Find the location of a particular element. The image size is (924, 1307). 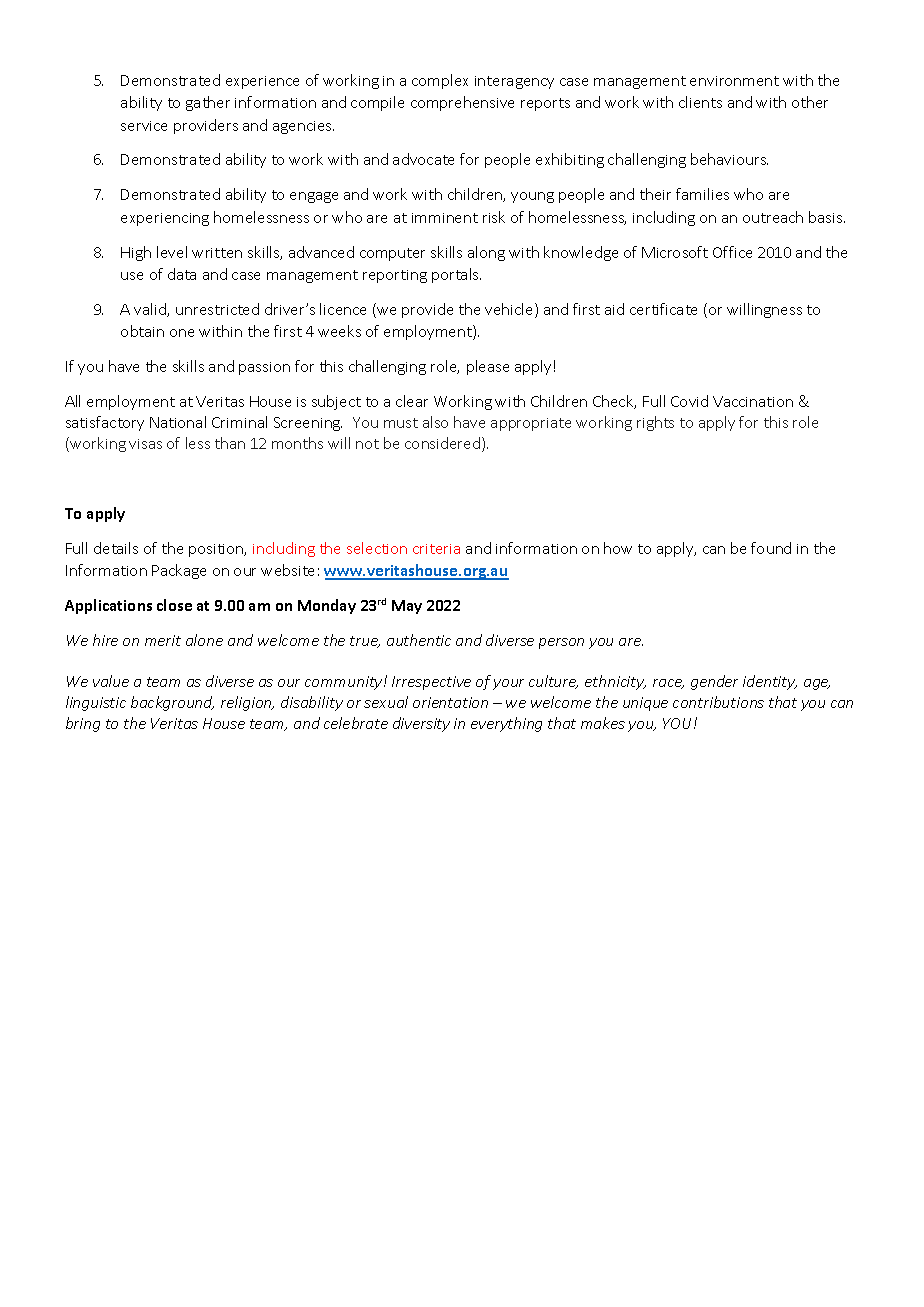

vehicle is located at coordinates (510, 310).
